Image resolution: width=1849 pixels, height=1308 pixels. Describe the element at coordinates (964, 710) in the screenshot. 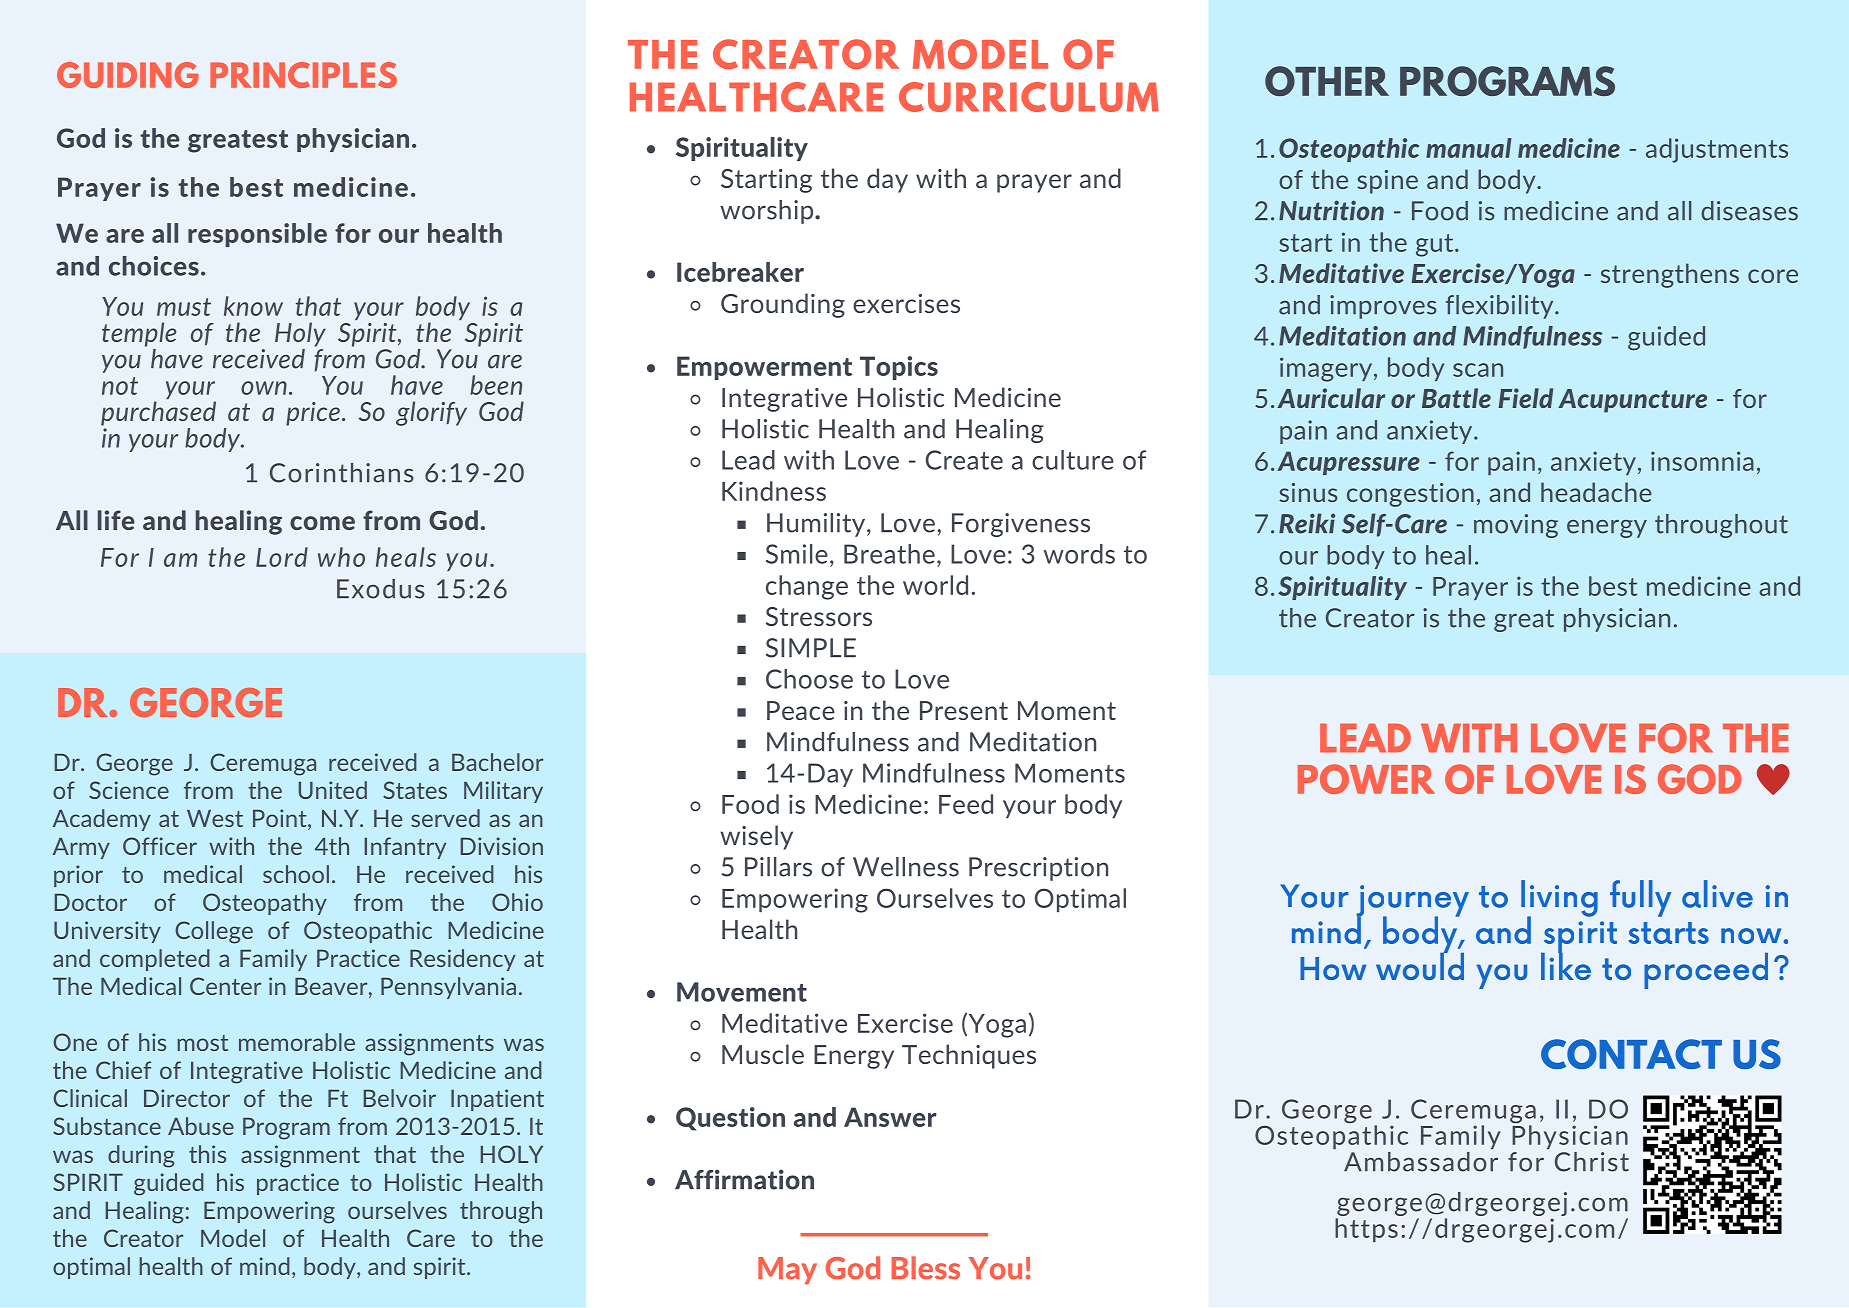

I see `Present` at that location.
